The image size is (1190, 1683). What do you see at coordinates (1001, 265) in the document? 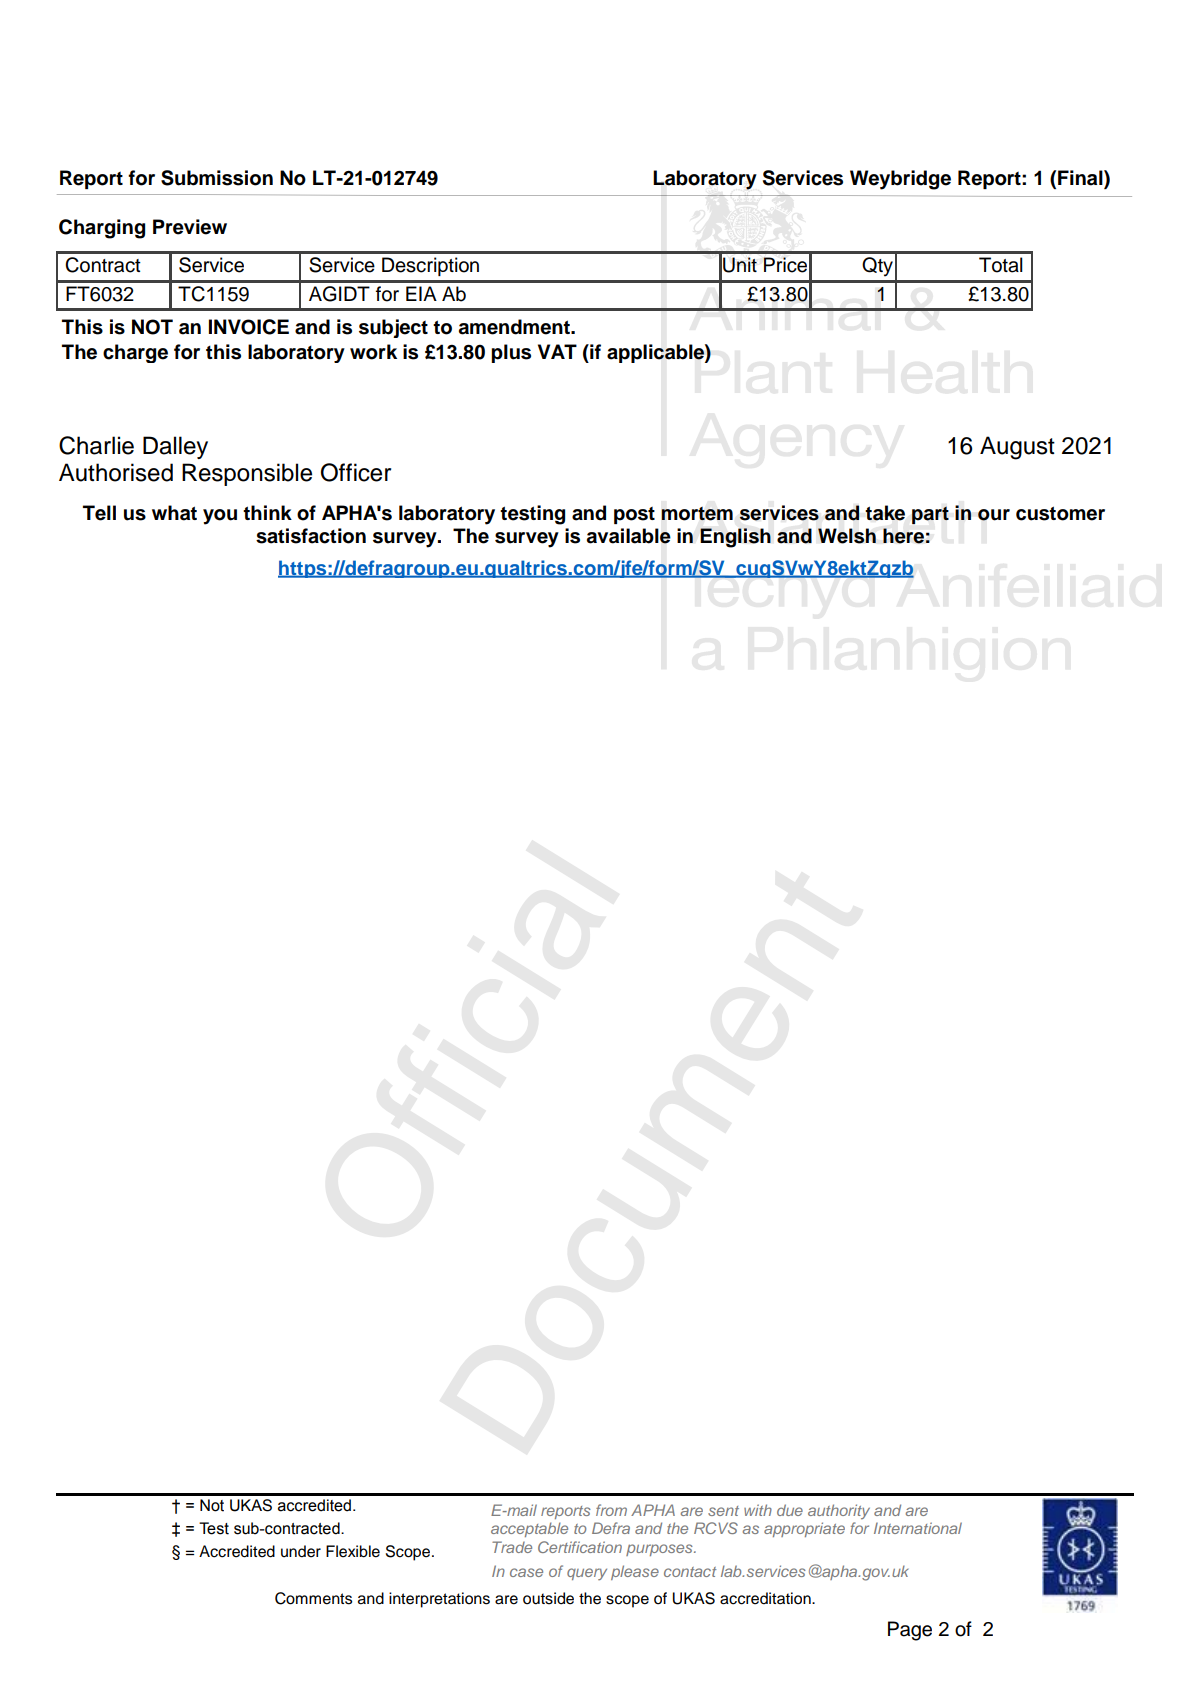
I see `Total` at bounding box center [1001, 265].
